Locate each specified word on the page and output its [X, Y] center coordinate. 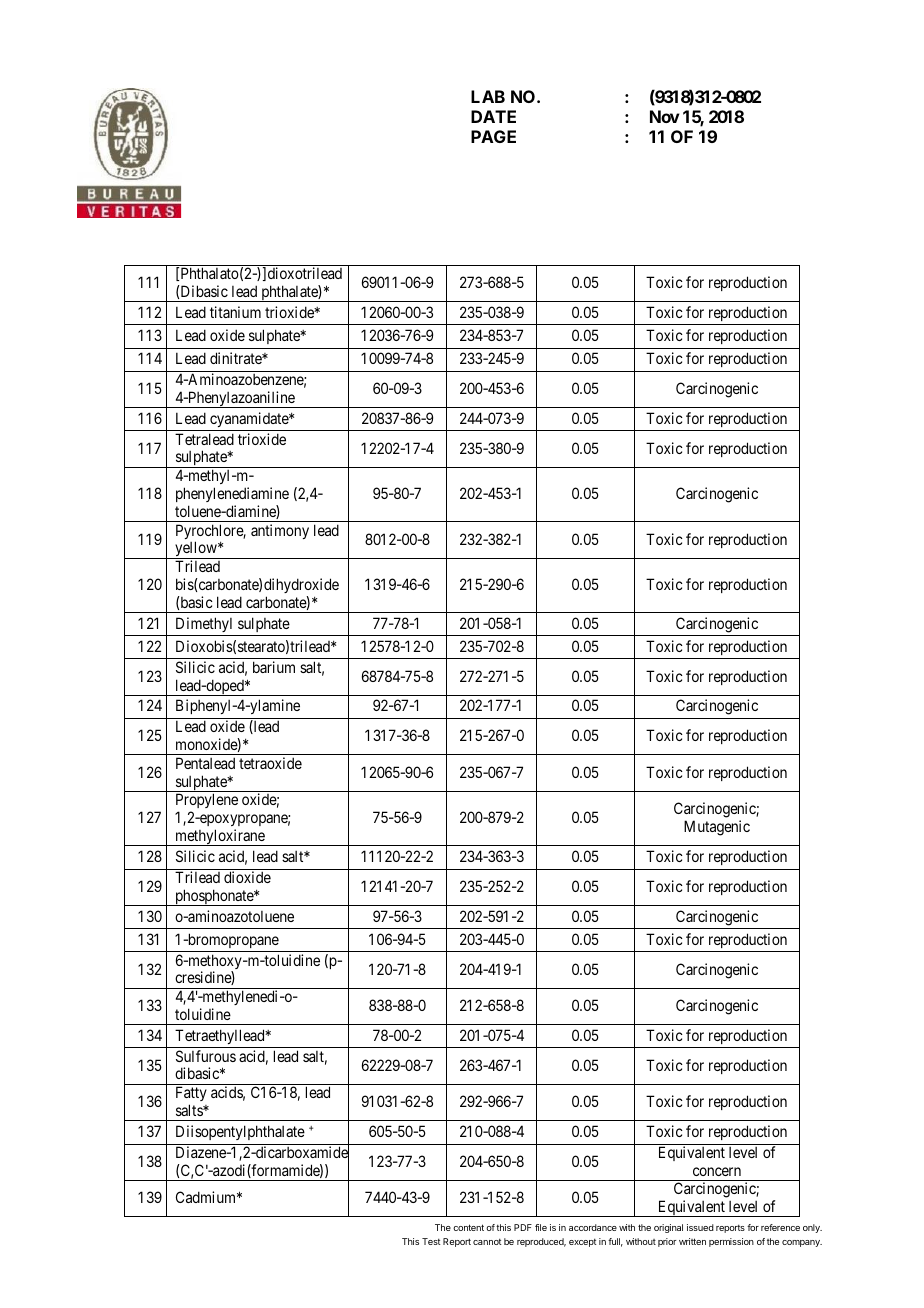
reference [780, 1227]
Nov [665, 116]
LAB [488, 96]
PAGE [493, 136]
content [468, 1227]
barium [274, 667]
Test [431, 1241]
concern [717, 1171]
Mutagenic [717, 828]
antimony [280, 531]
